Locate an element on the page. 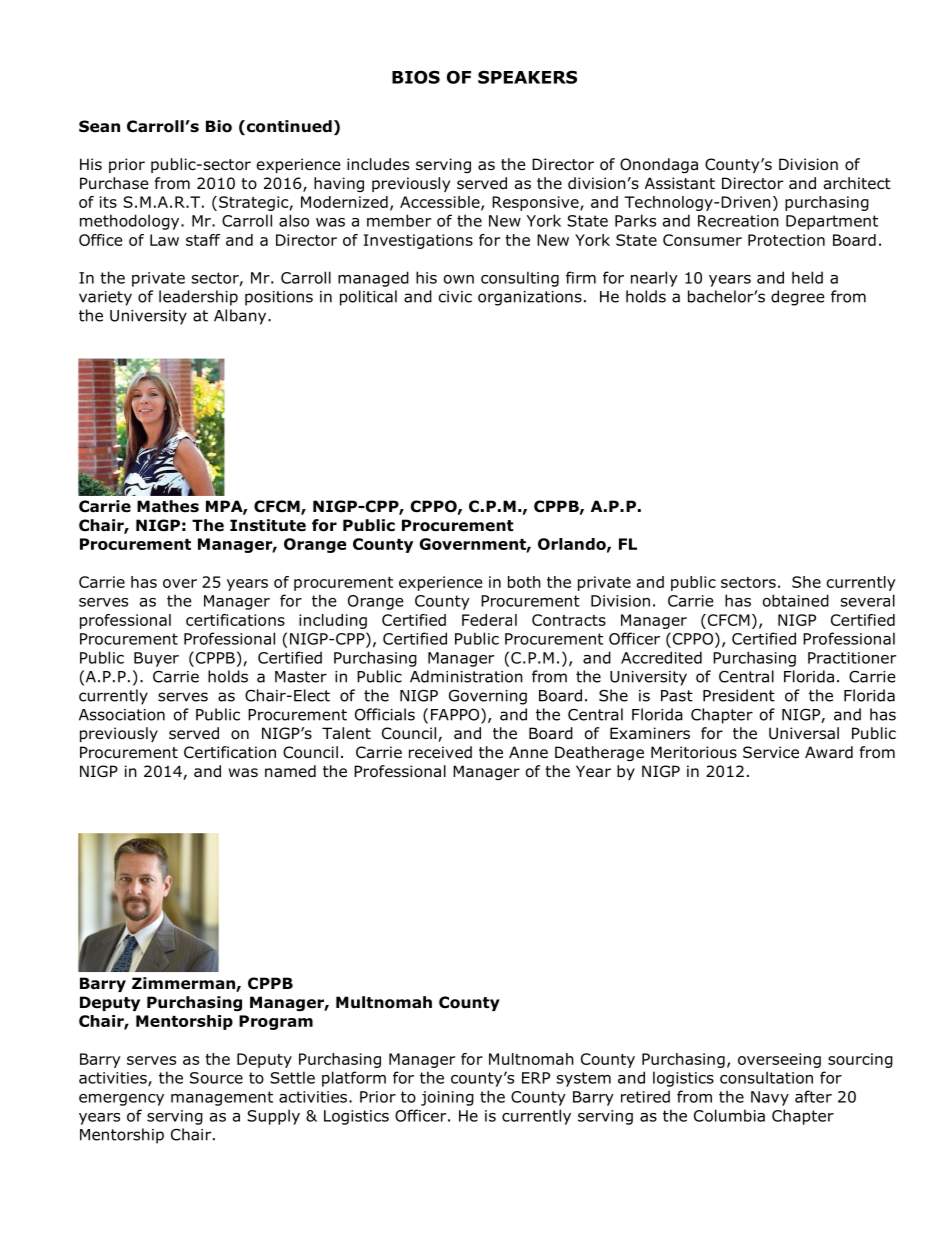 Image resolution: width=952 pixels, height=1233 pixels. Buyer is located at coordinates (156, 659).
